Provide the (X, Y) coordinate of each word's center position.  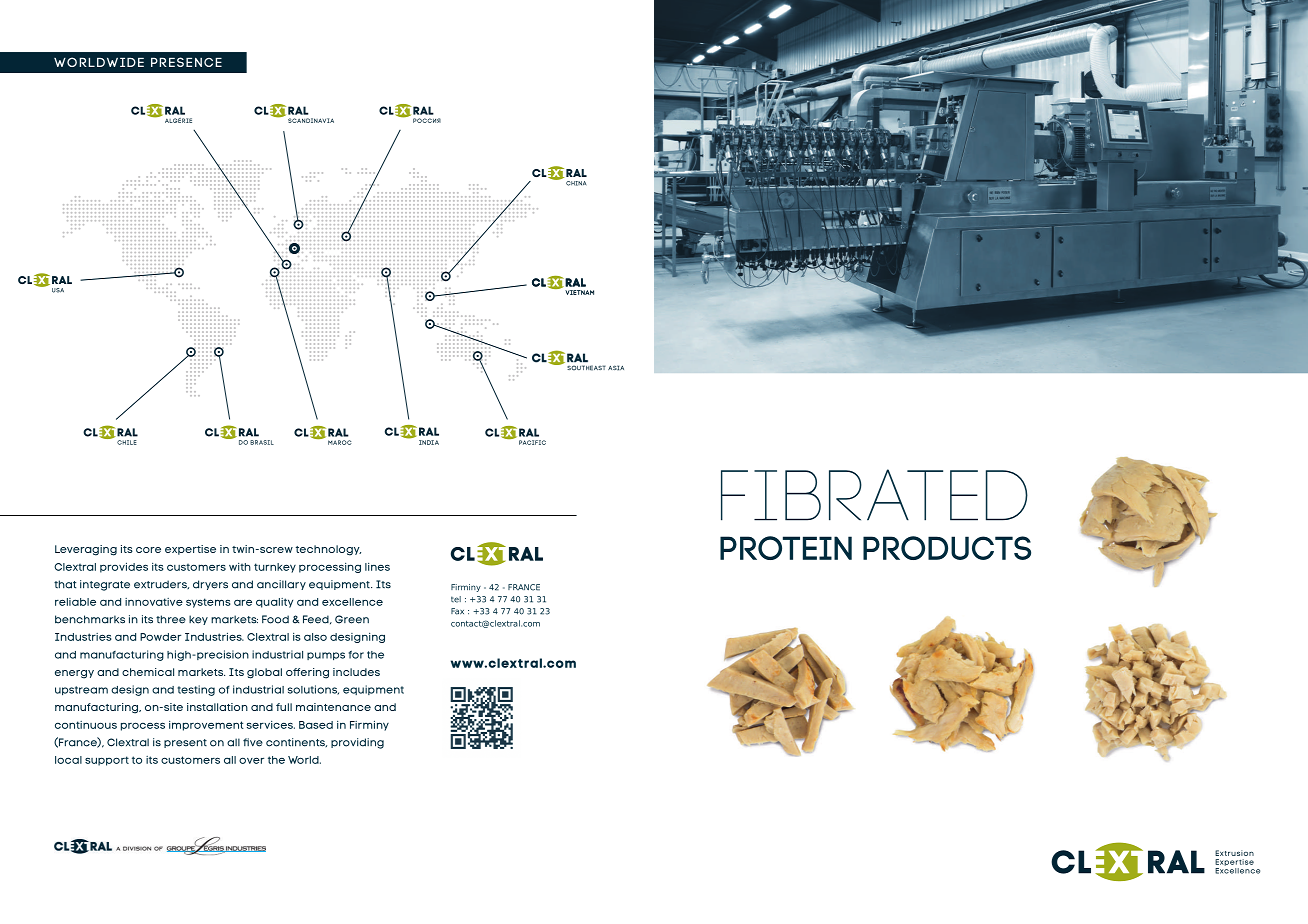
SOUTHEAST (586, 368)
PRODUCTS (947, 548)
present (185, 743)
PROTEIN (786, 548)
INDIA (429, 442)
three (171, 619)
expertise (190, 550)
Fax (457, 611)
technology (328, 550)
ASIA (616, 368)
